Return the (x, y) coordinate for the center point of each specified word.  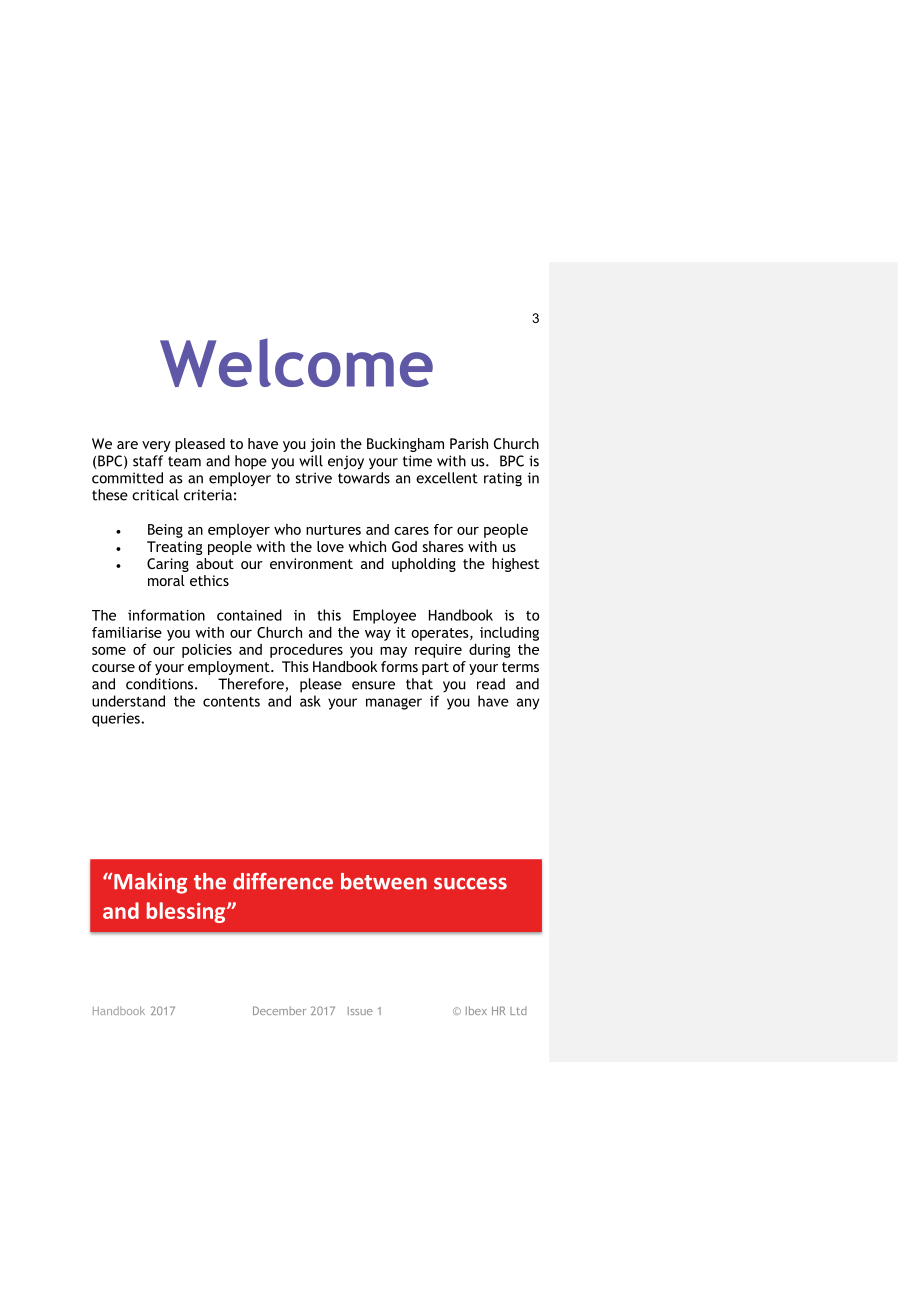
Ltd (518, 1010)
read (491, 684)
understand (128, 701)
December (279, 1010)
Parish (469, 443)
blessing (187, 912)
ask (310, 701)
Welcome (296, 362)
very (156, 446)
